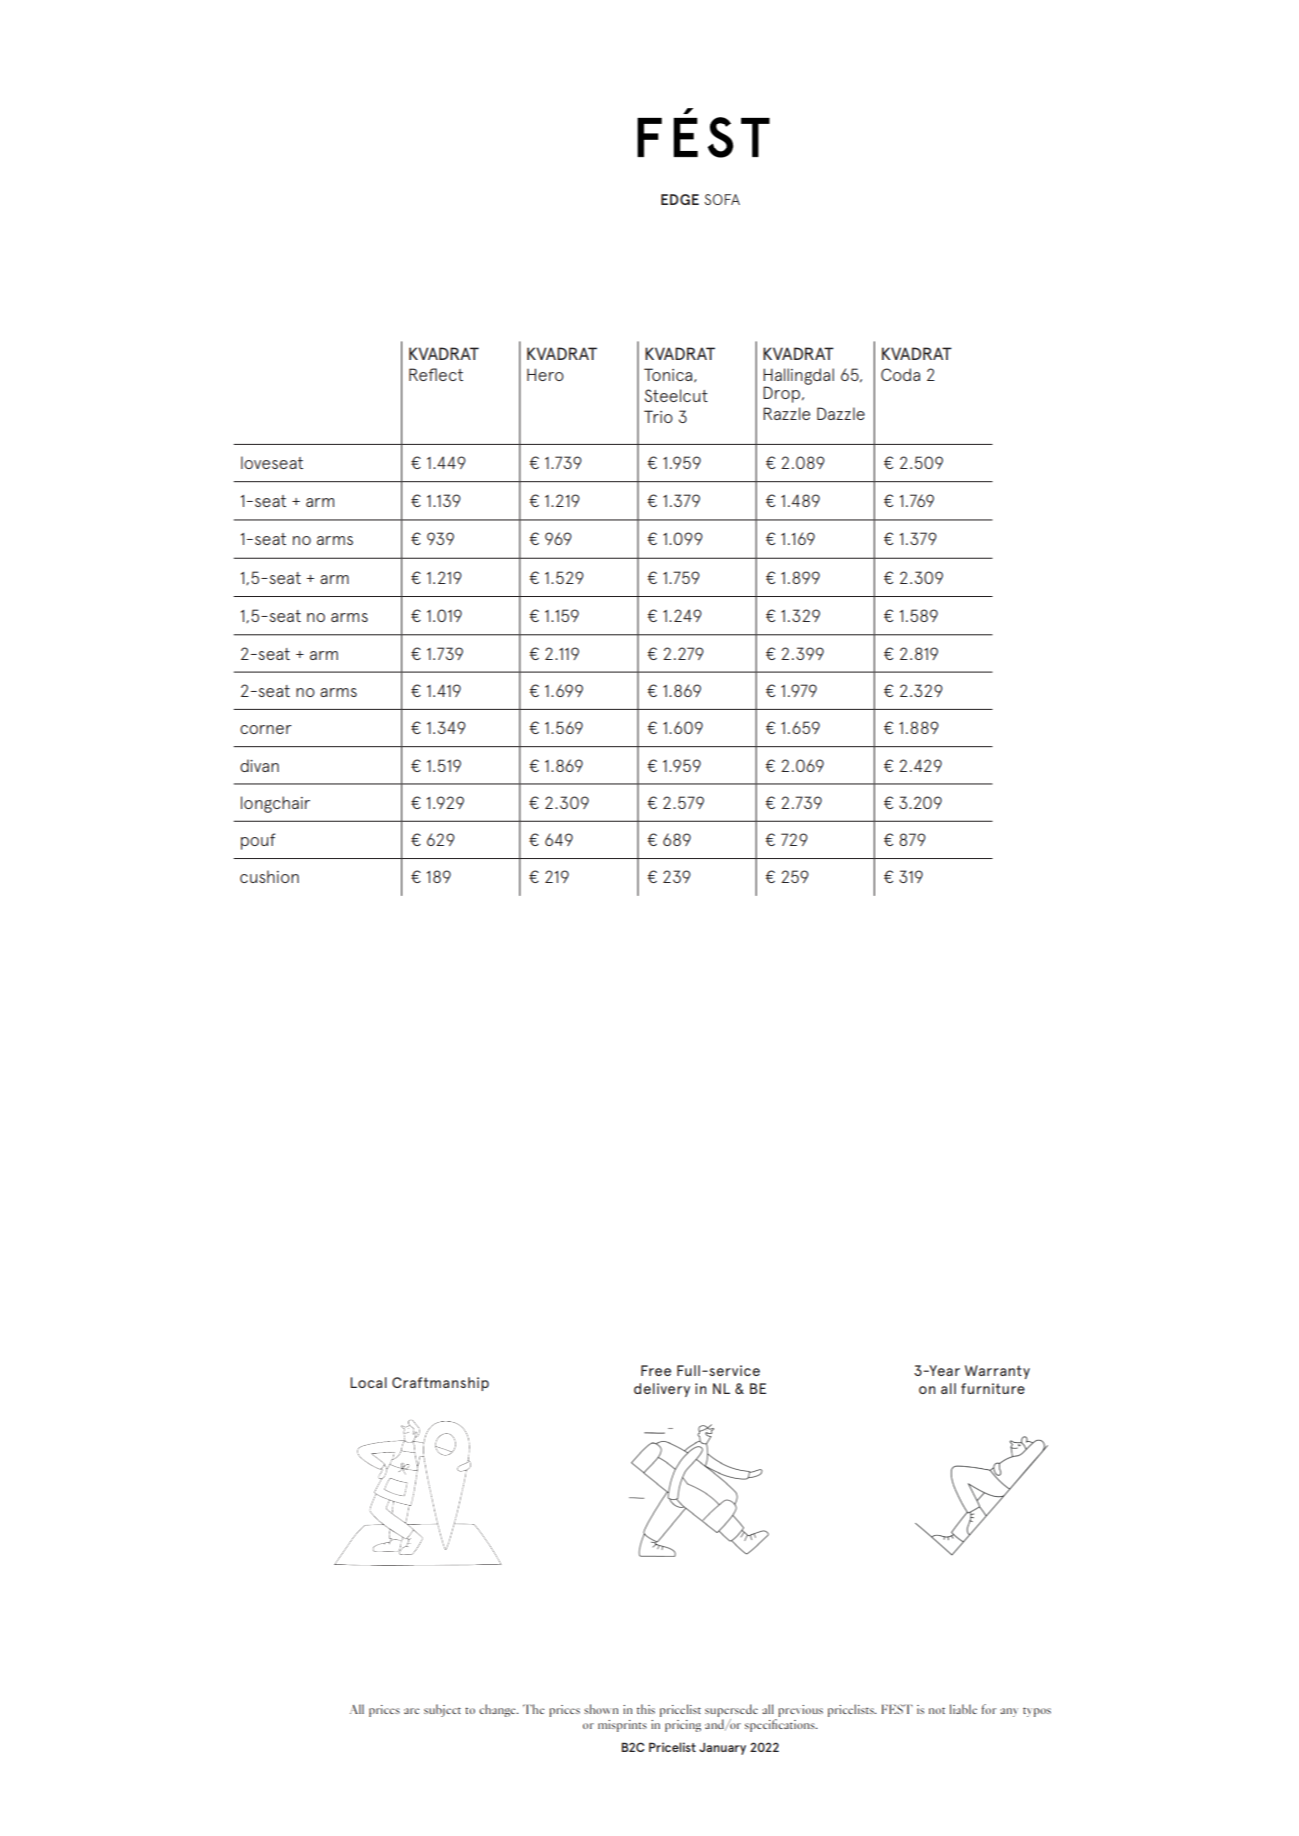 The width and height of the document is (1299, 1836). Describe the element at coordinates (841, 413) in the document. I see `Dazzle` at that location.
